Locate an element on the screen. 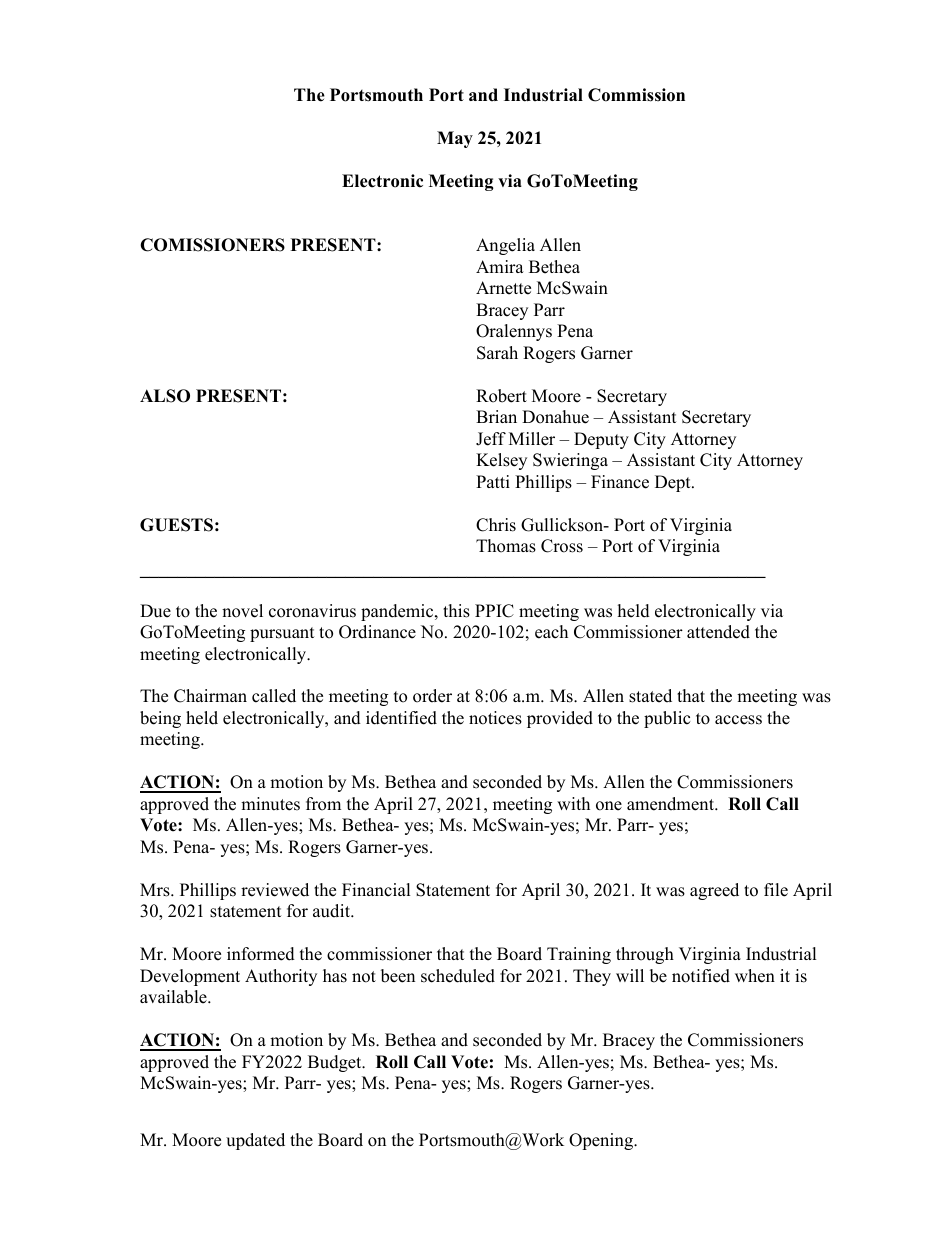  Sarah is located at coordinates (497, 353).
